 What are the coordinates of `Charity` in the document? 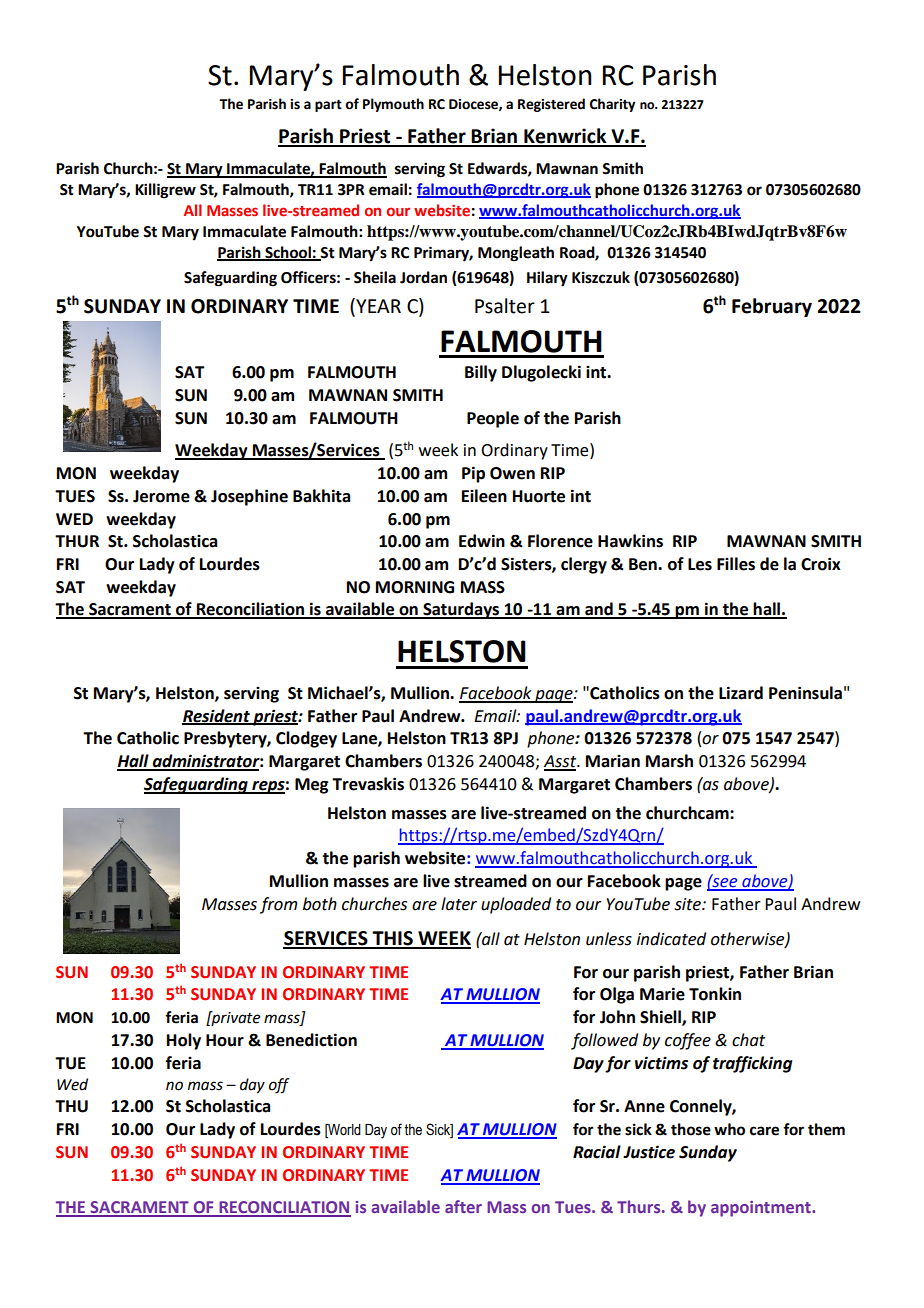 It's located at (612, 105).
